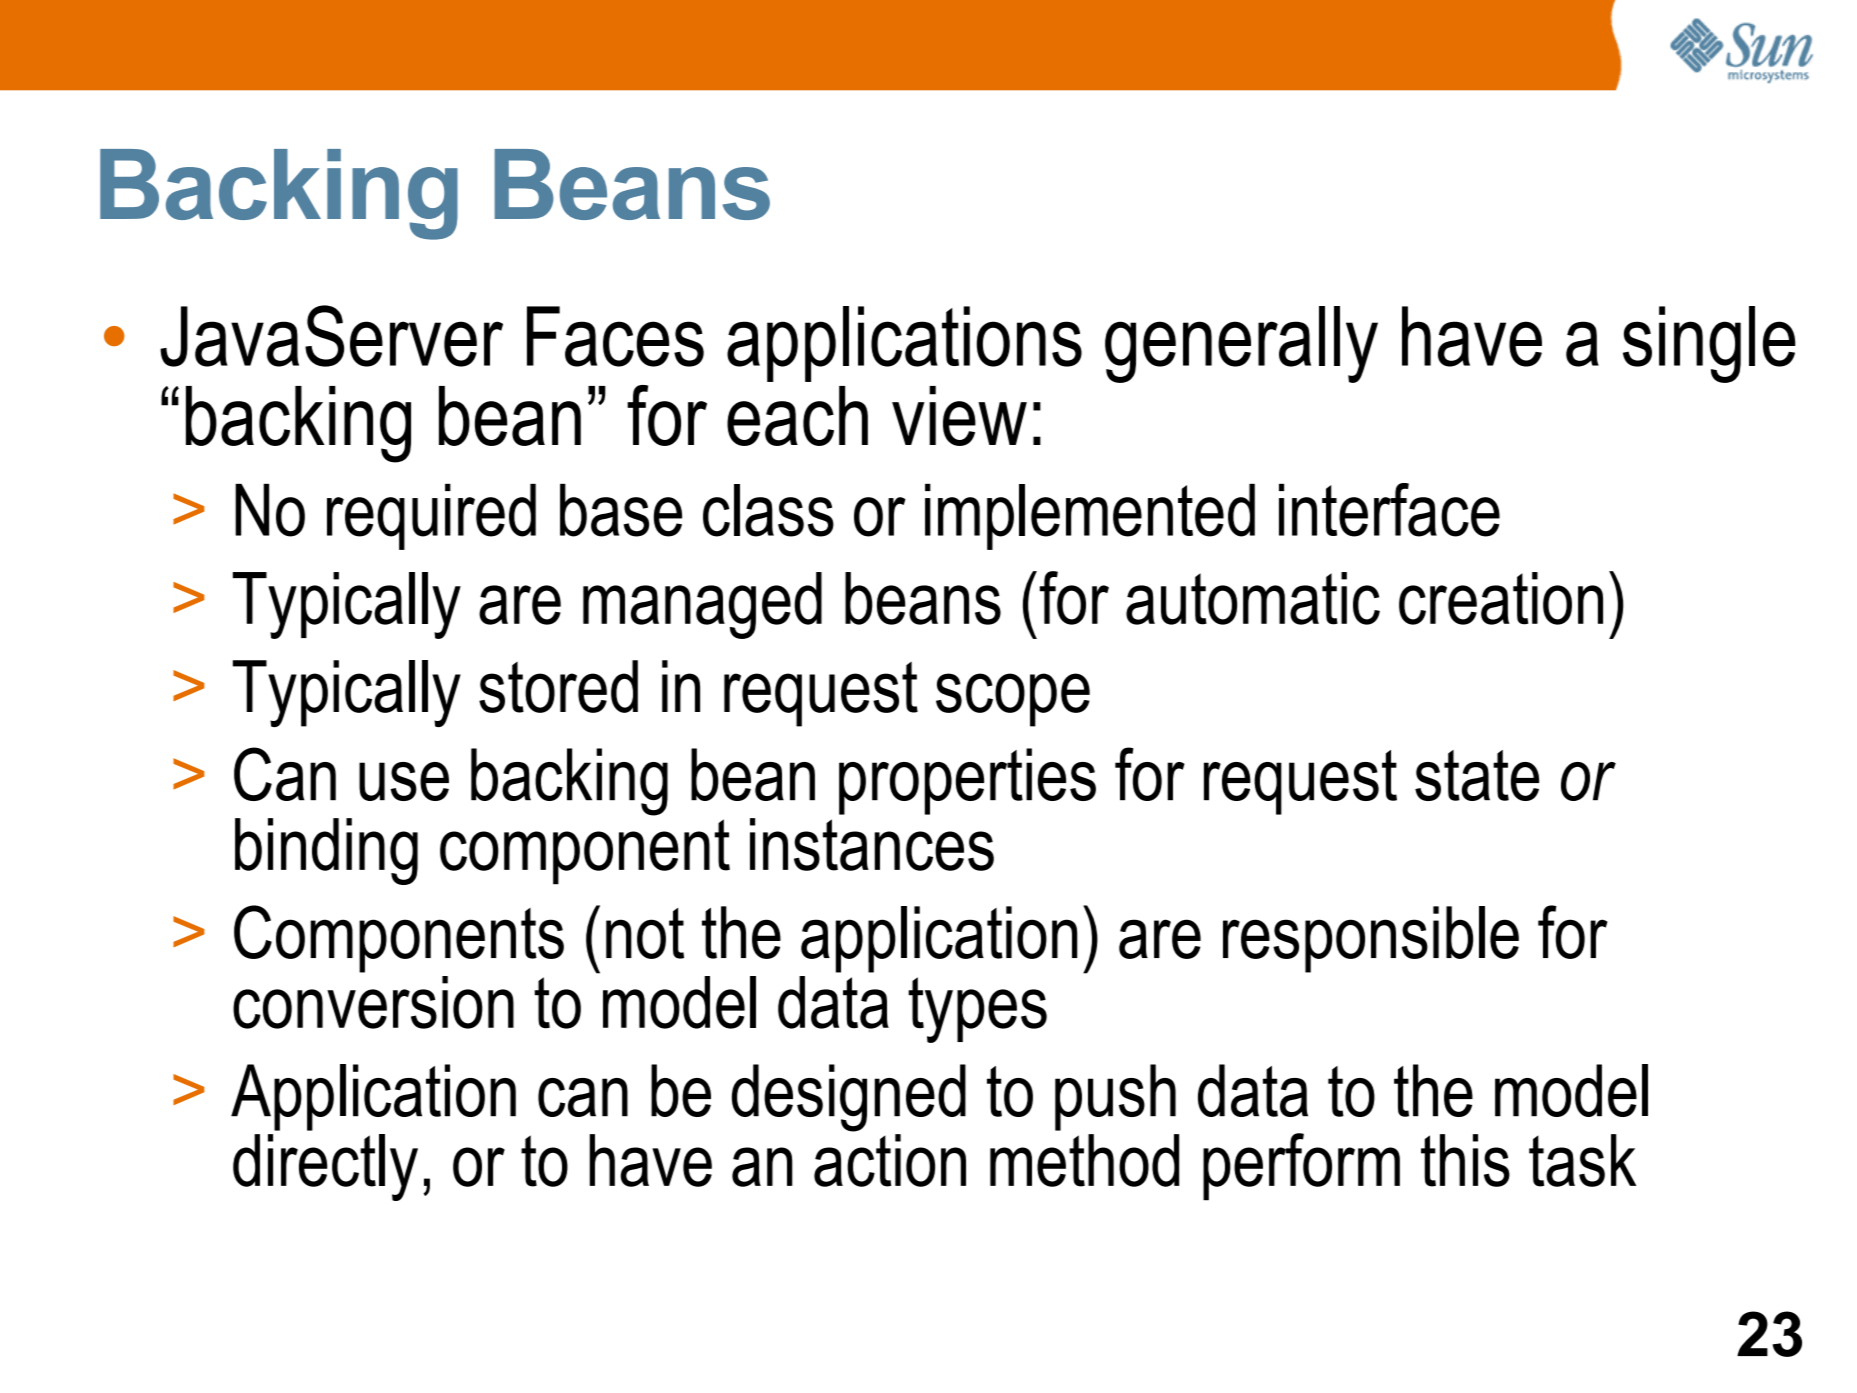 This screenshot has height=1393, width=1857. Describe the element at coordinates (1709, 344) in the screenshot. I see `single` at that location.
